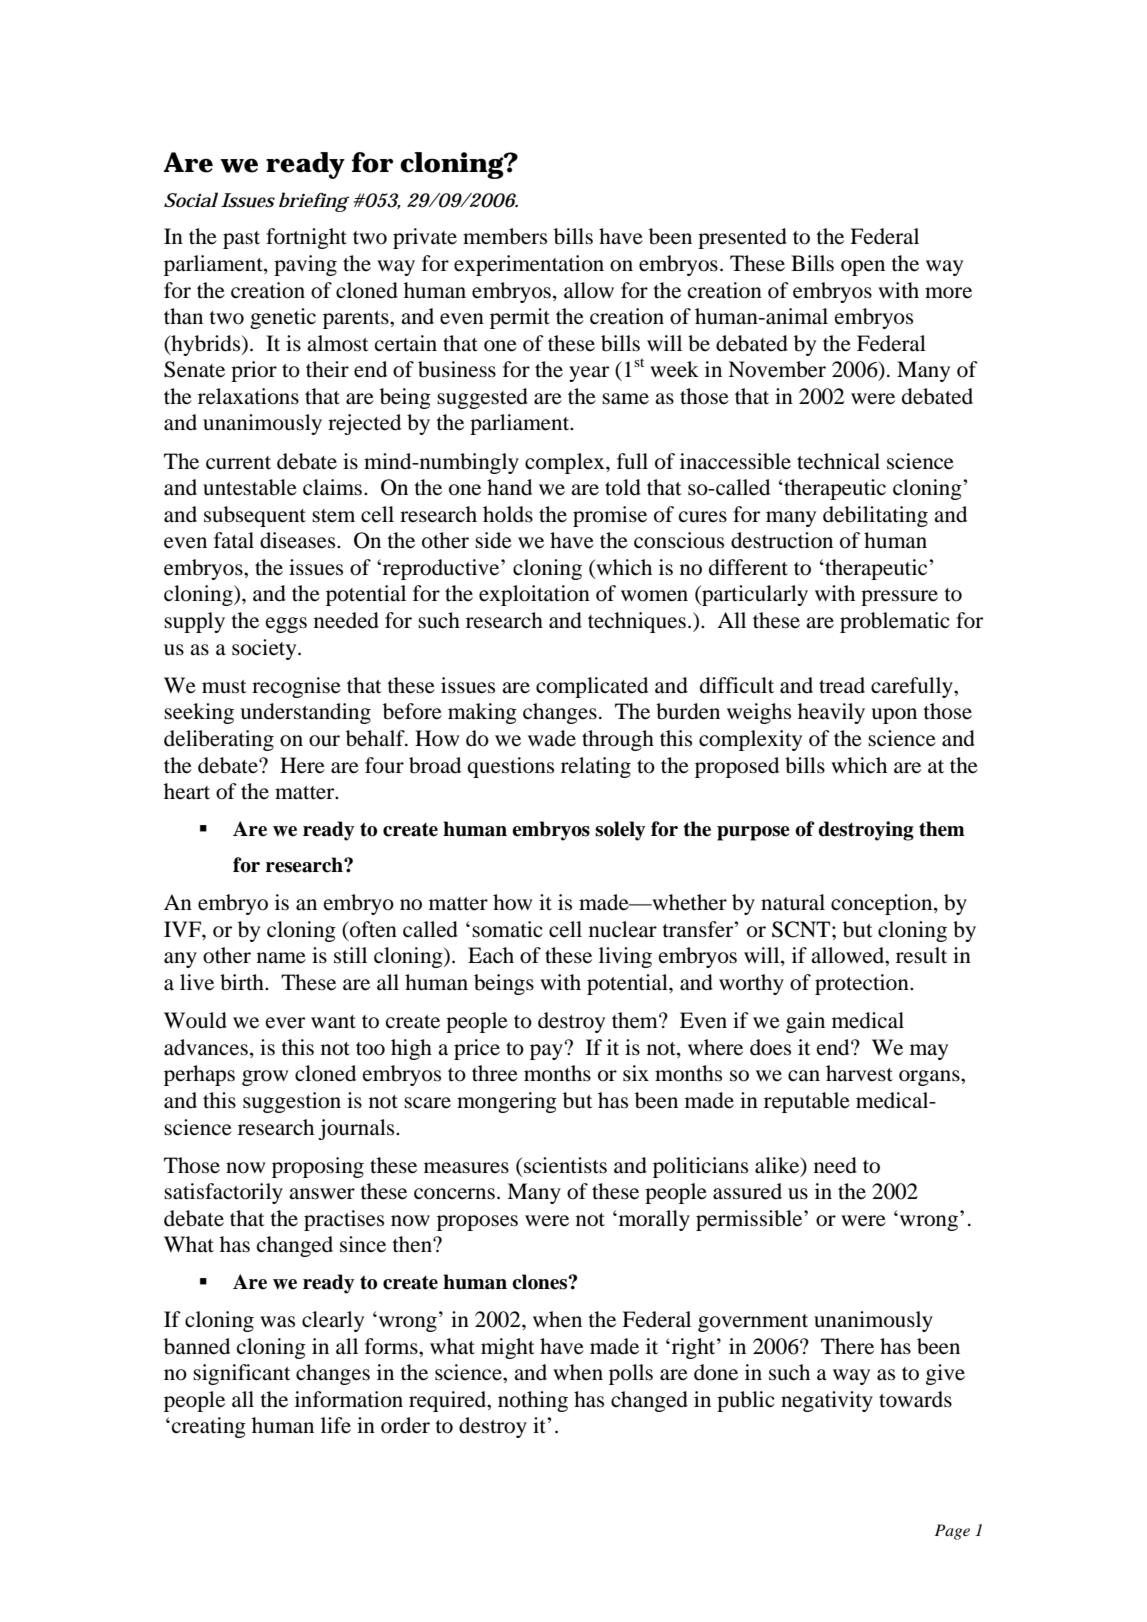 The image size is (1147, 1622). What do you see at coordinates (863, 268) in the document?
I see `open` at bounding box center [863, 268].
